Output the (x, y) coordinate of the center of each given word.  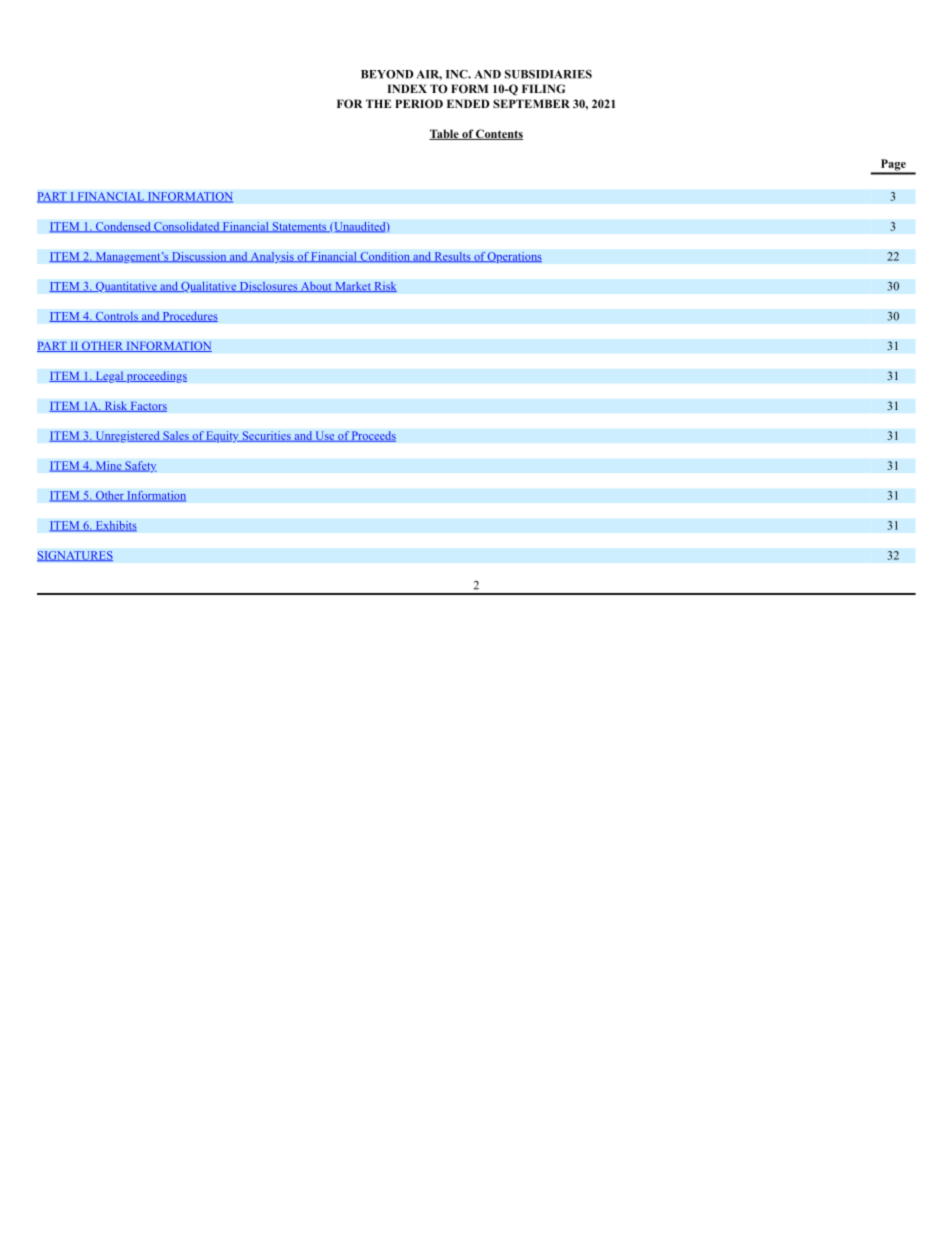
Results (452, 257)
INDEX (407, 88)
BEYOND (387, 74)
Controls (116, 317)
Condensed (123, 227)
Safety (140, 467)
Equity (222, 437)
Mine (108, 466)
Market (353, 286)
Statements (299, 227)
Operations (514, 257)
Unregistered (127, 437)
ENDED (468, 103)
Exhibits (115, 526)
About (316, 286)
